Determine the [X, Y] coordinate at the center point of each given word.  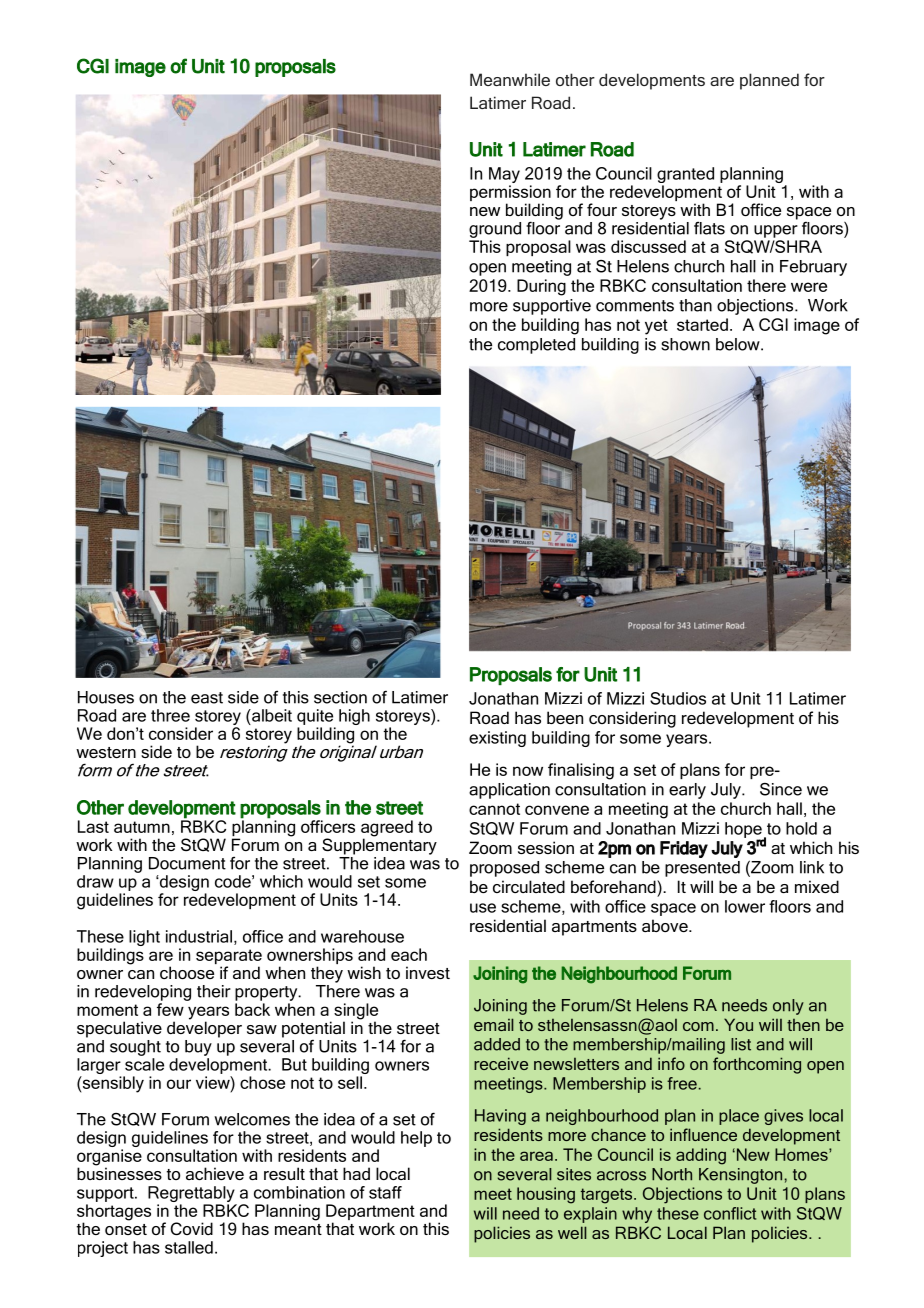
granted [685, 175]
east [207, 698]
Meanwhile [510, 79]
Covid [192, 1228]
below [739, 344]
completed [536, 346]
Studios [678, 698]
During [541, 287]
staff [385, 1192]
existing [497, 739]
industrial [199, 936]
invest [428, 972]
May [504, 175]
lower [745, 906]
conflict [730, 1213]
